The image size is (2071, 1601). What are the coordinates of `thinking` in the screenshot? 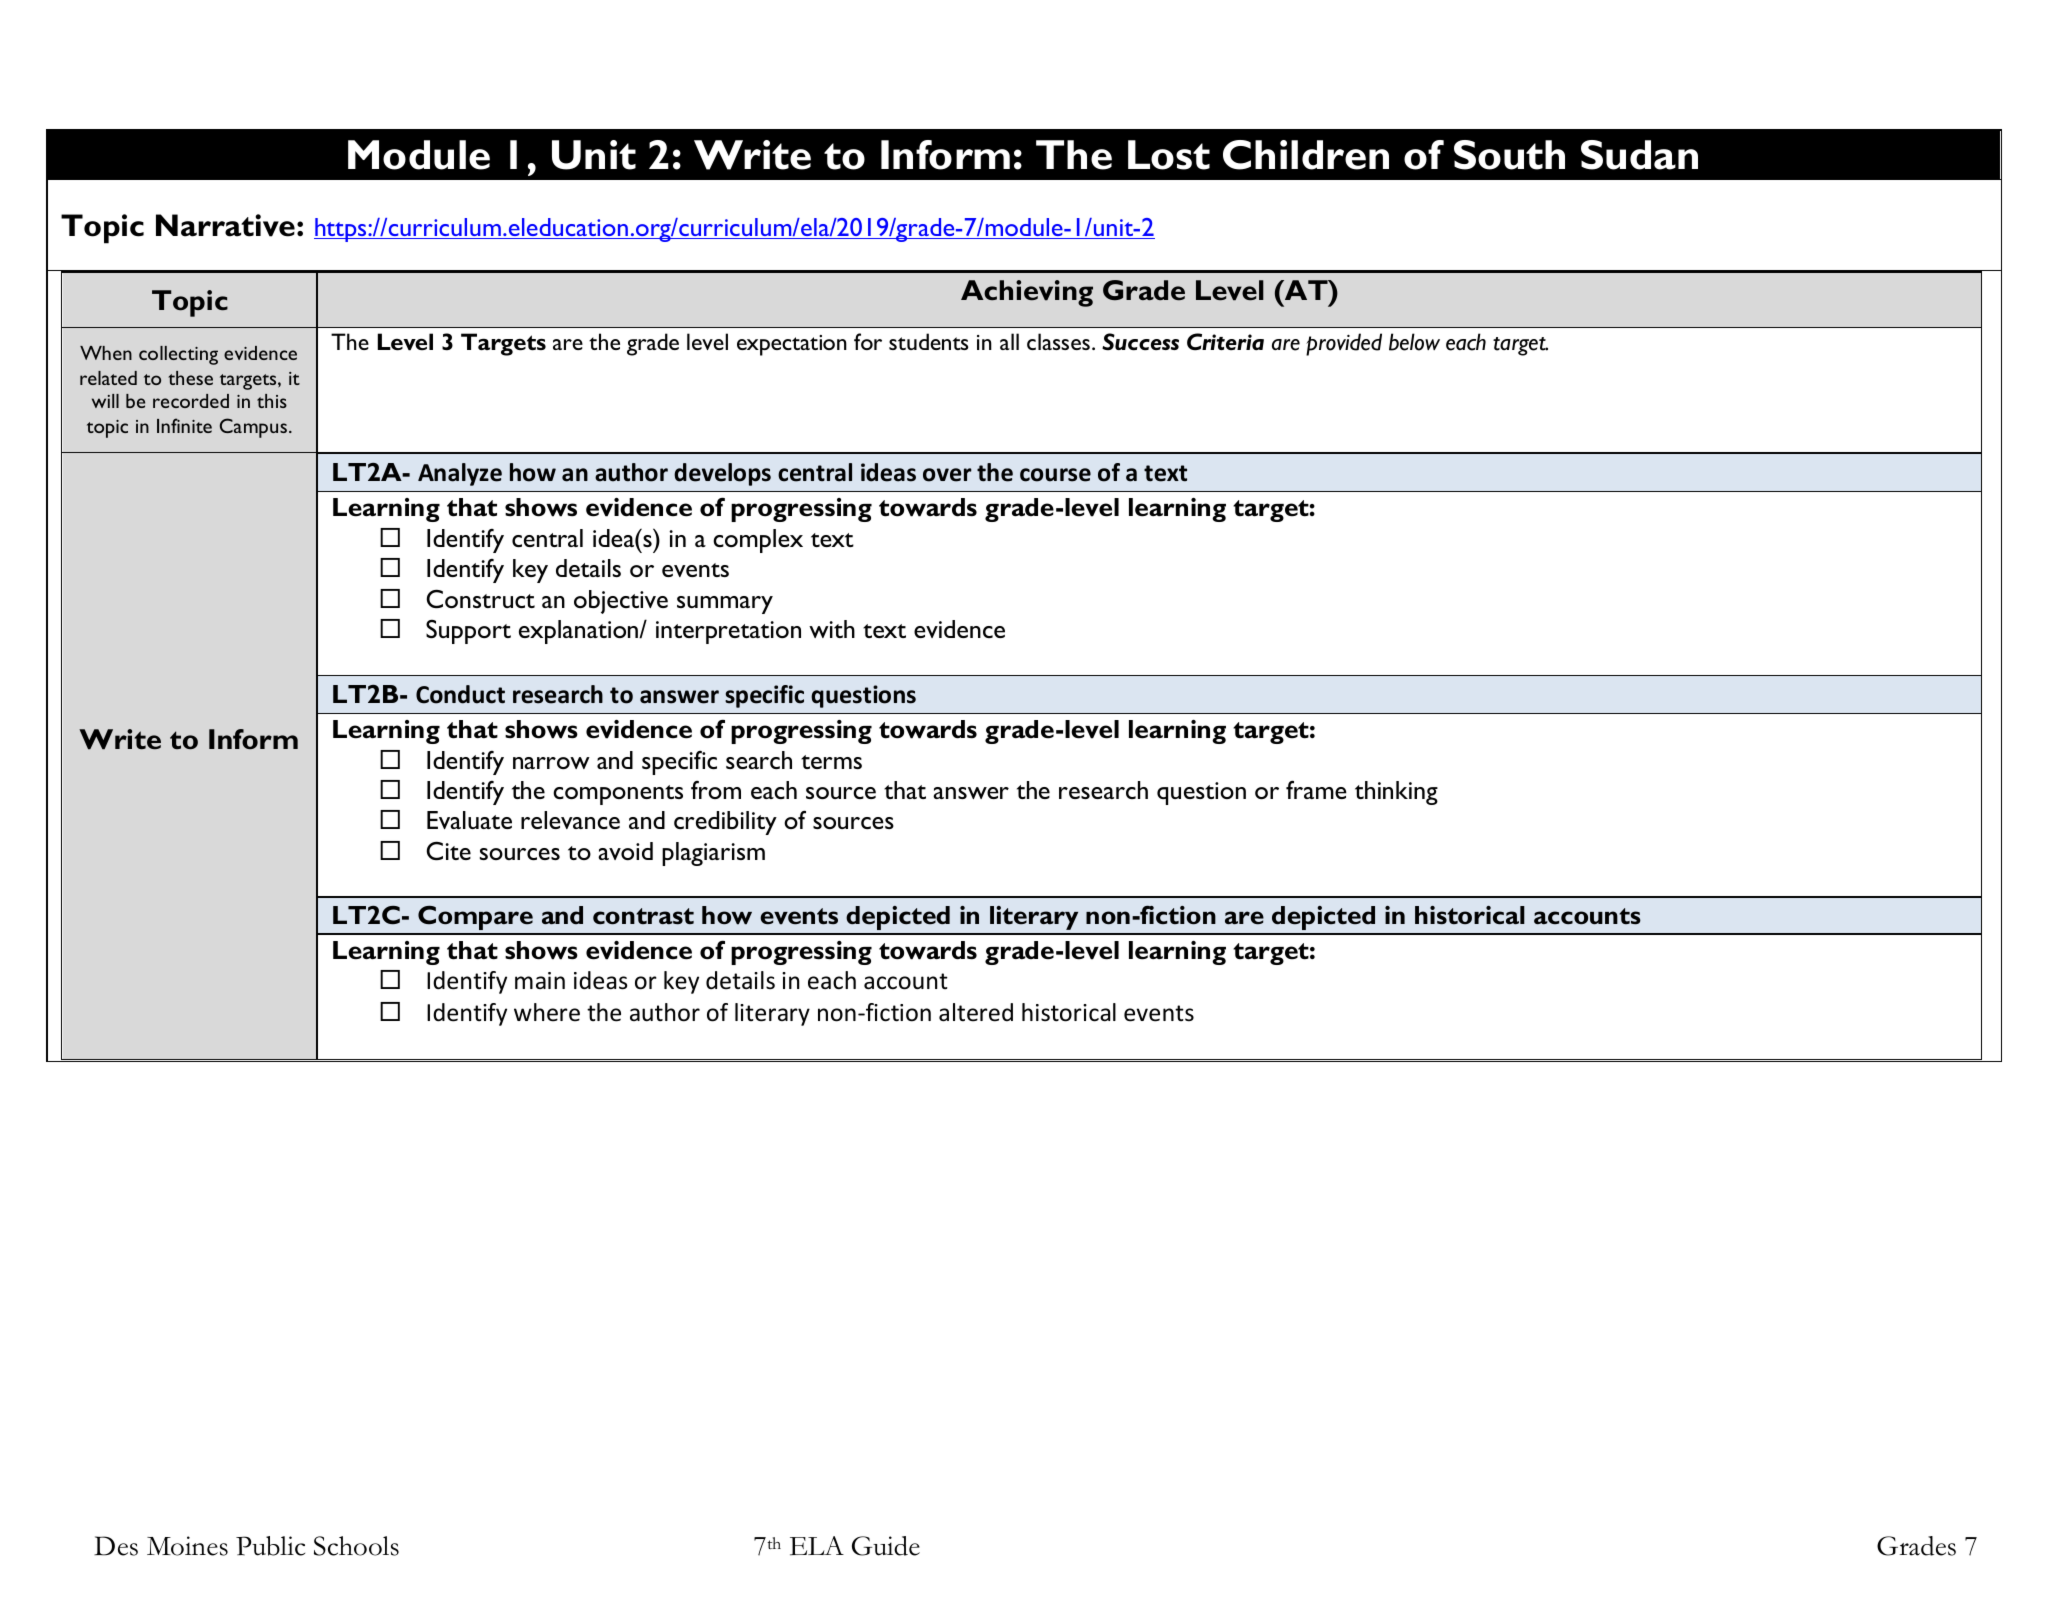 It's located at (1396, 793).
